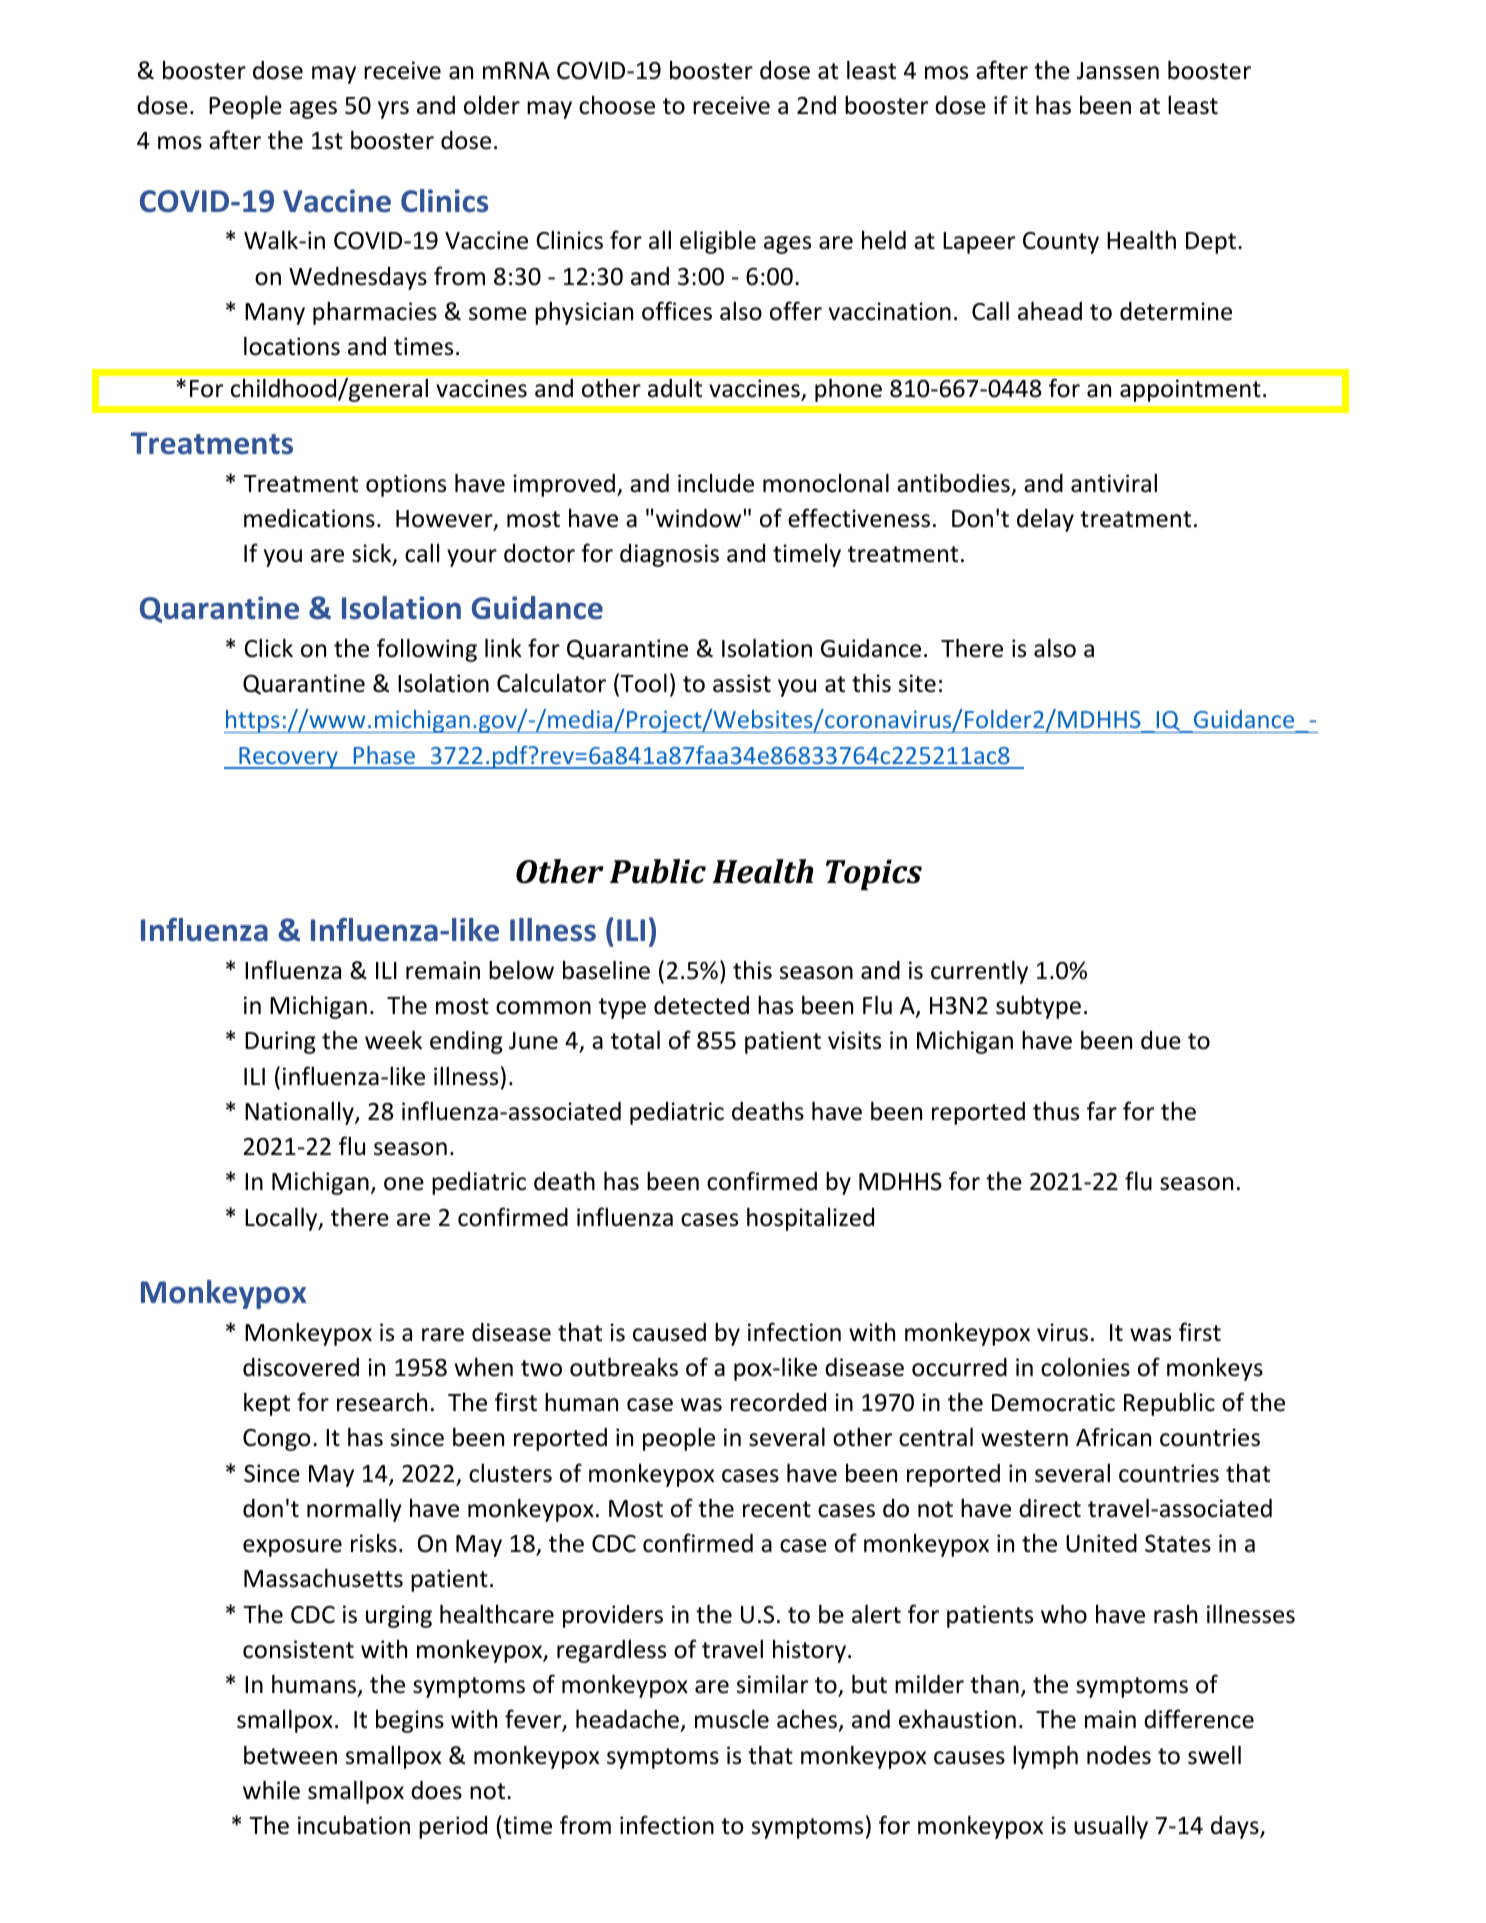 This screenshot has width=1486, height=1923. Describe the element at coordinates (1045, 520) in the screenshot. I see `delay` at that location.
